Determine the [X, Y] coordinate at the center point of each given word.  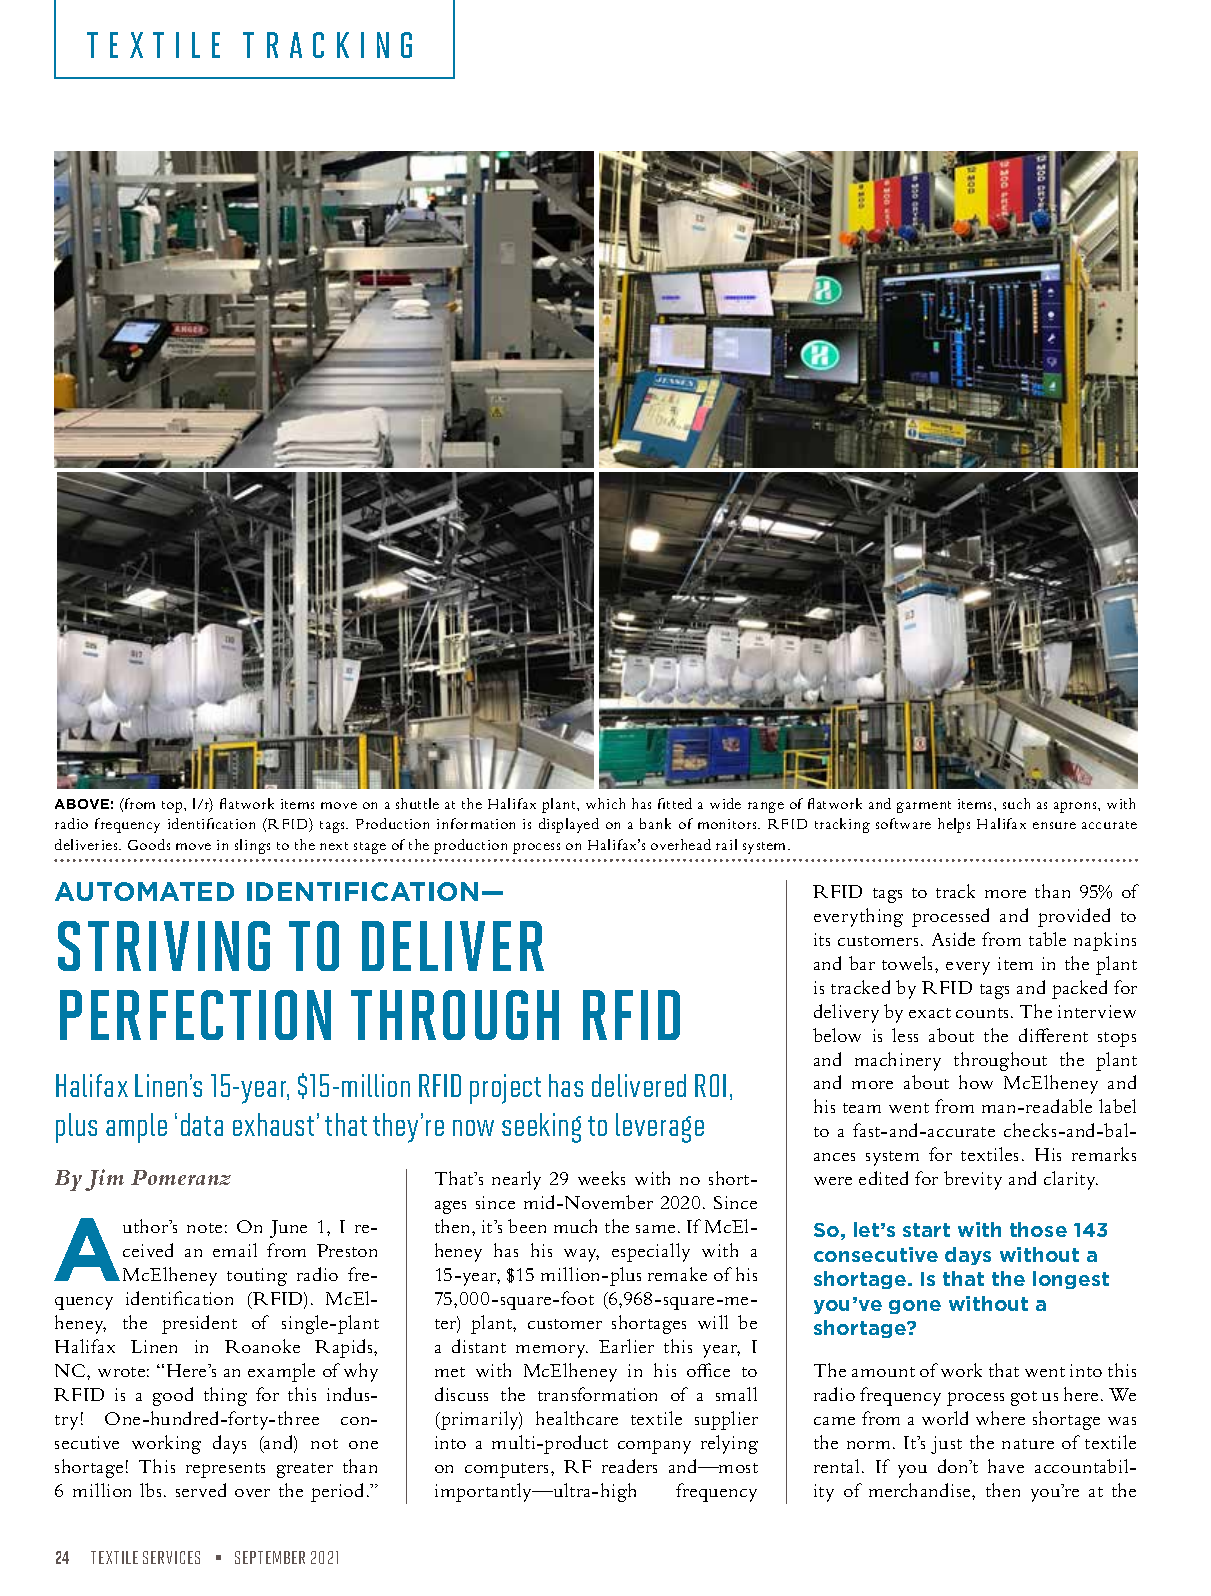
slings [252, 846]
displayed [569, 825]
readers [629, 1466]
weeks [601, 1178]
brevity [973, 1180]
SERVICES [171, 1557]
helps [954, 825]
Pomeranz [181, 1177]
